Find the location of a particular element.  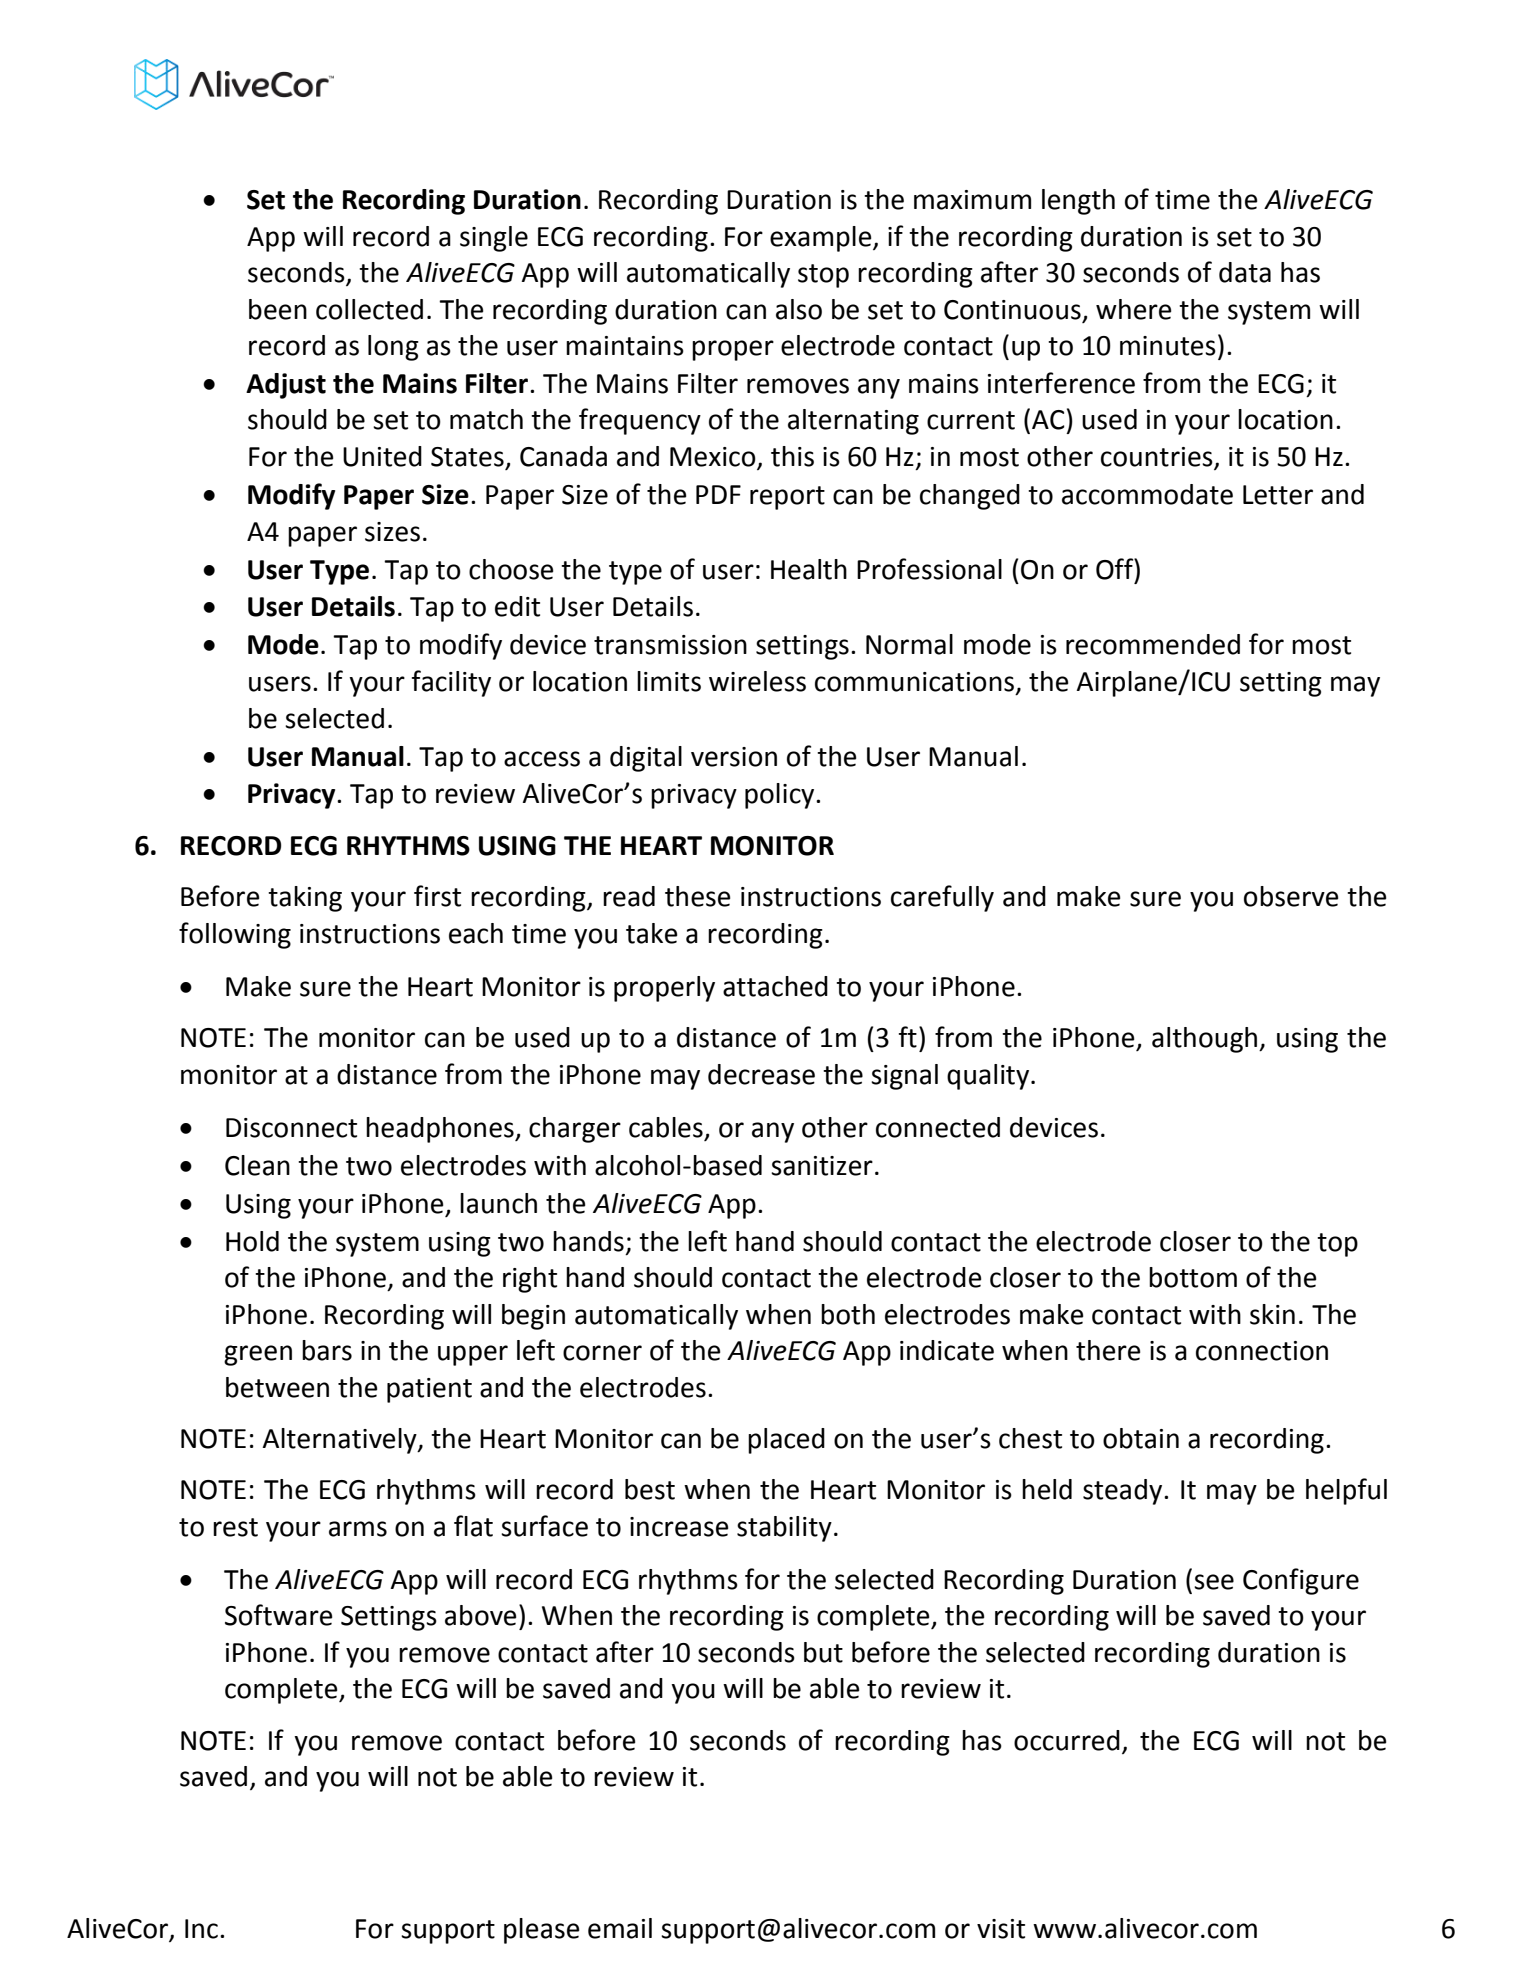

Health is located at coordinates (809, 569).
